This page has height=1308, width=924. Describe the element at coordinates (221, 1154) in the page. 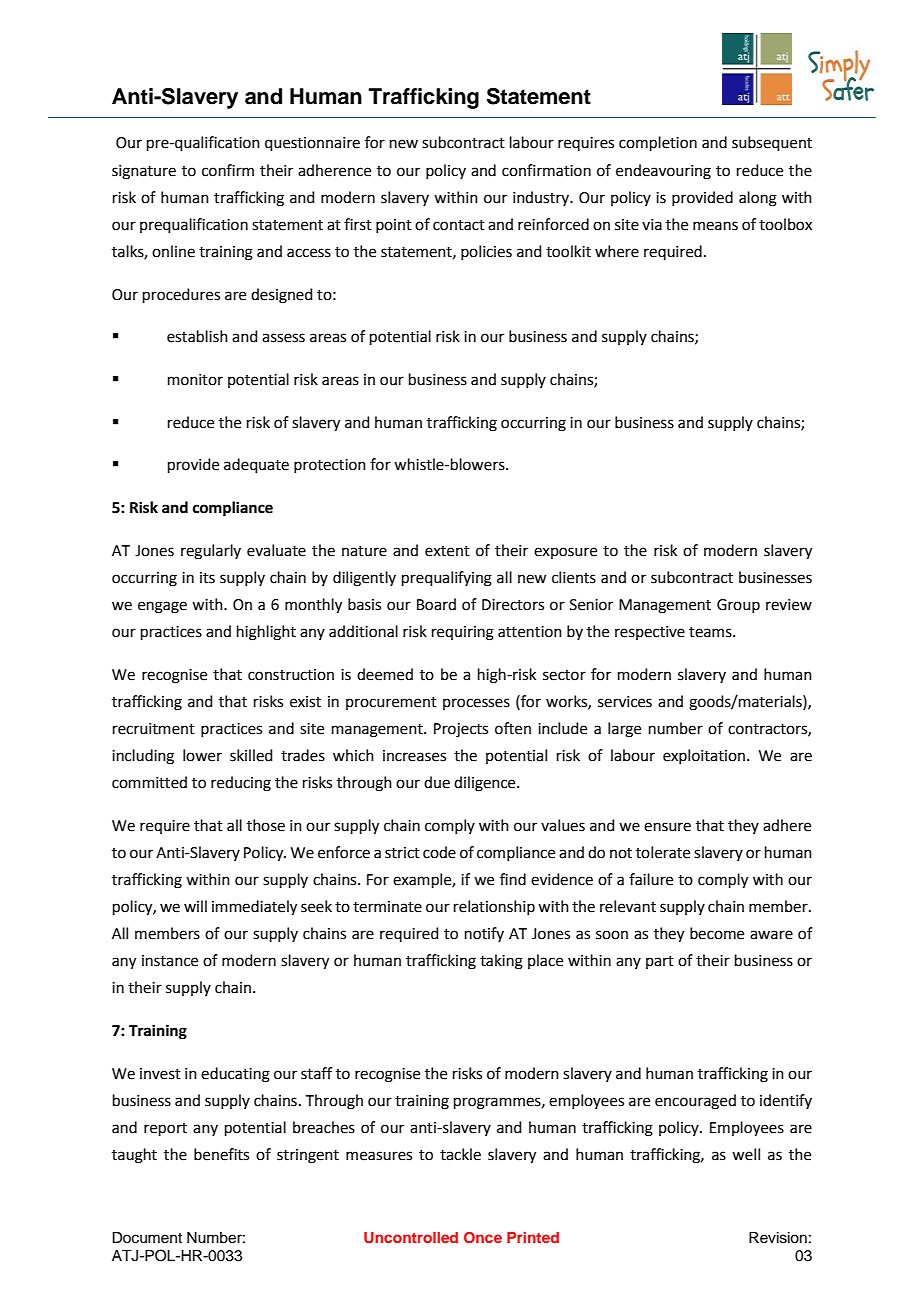

I see `benefits` at that location.
